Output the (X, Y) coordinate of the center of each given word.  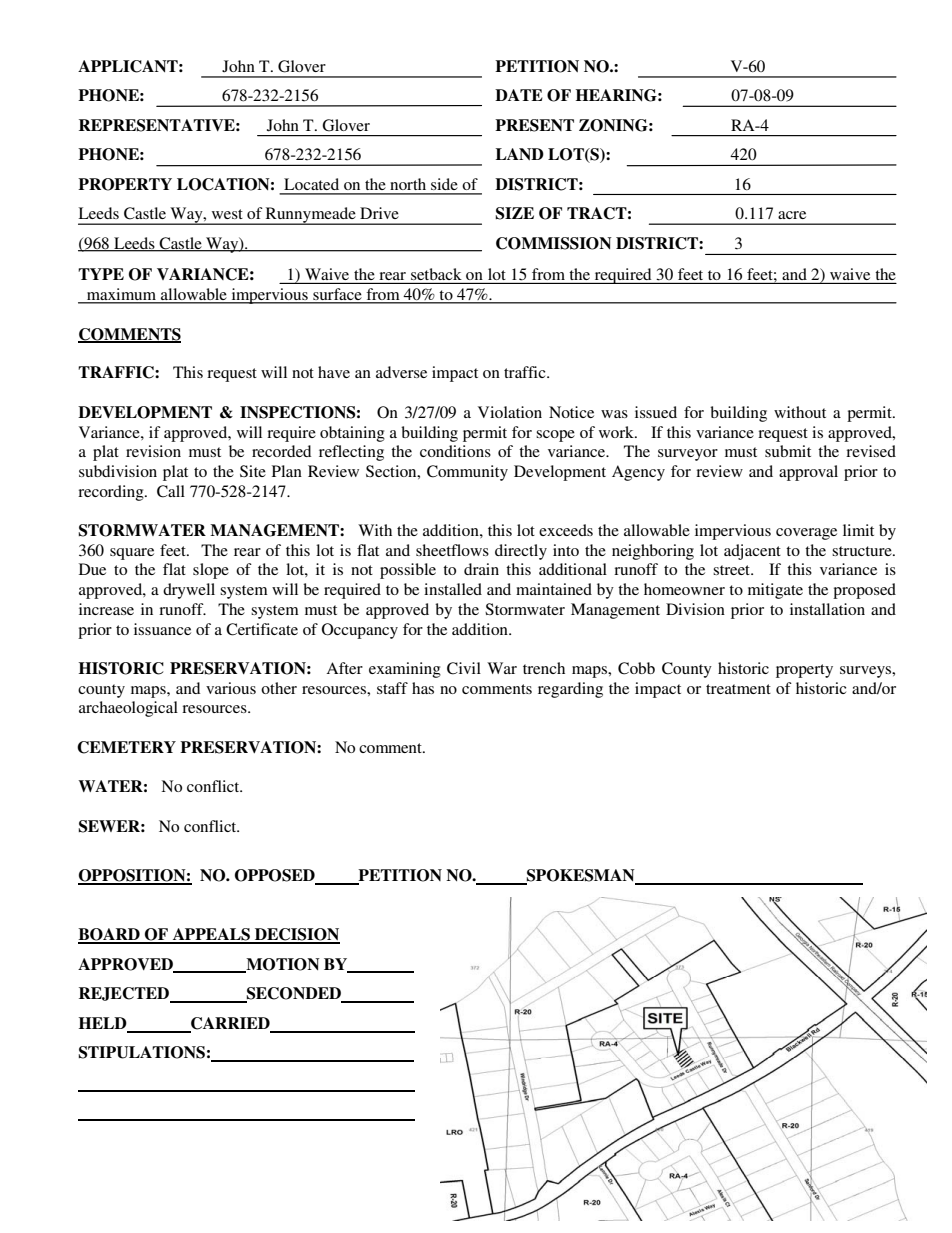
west (227, 214)
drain (481, 569)
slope (211, 571)
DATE (519, 95)
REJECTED (125, 995)
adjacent (752, 552)
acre (792, 215)
